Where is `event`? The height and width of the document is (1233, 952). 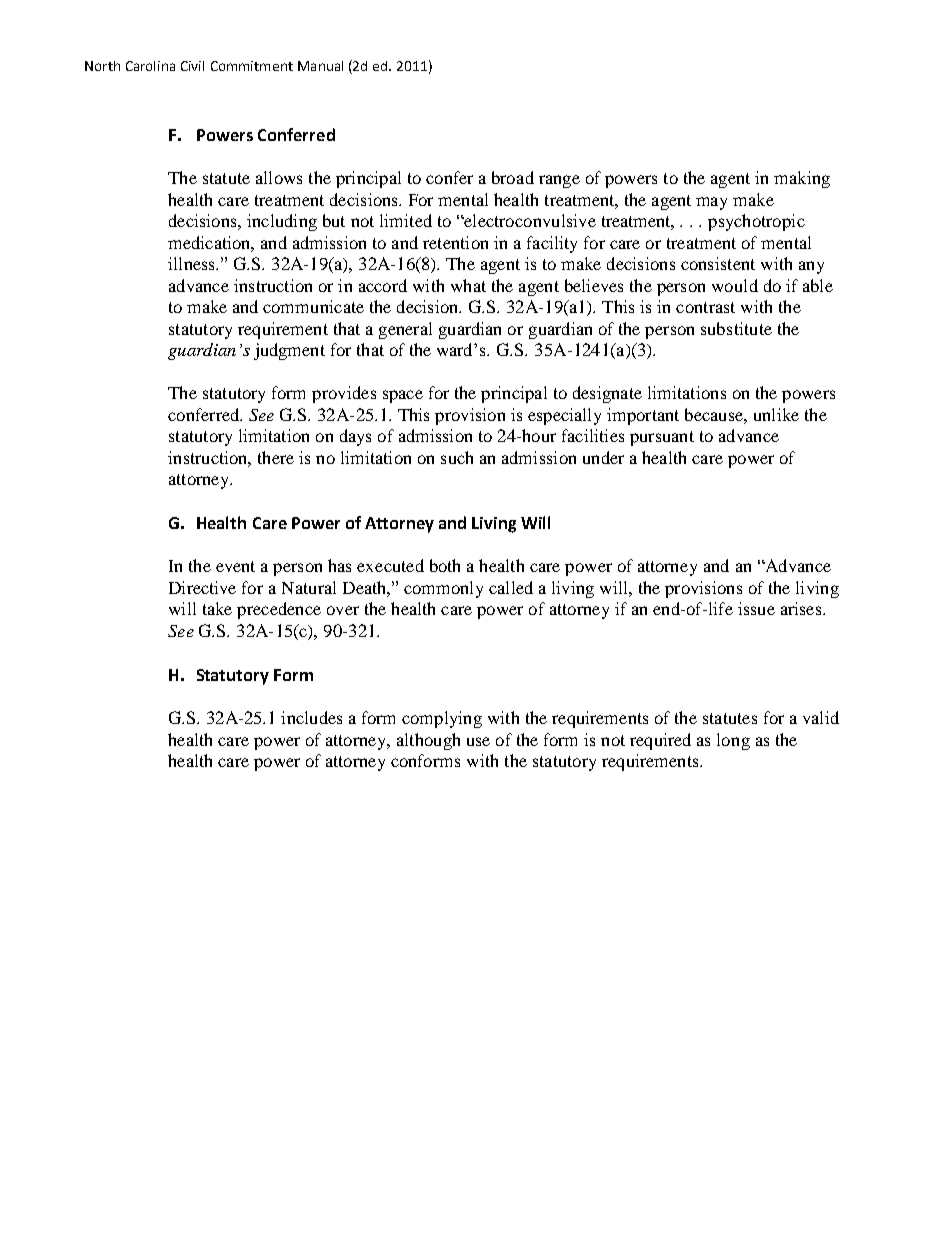 event is located at coordinates (235, 566).
